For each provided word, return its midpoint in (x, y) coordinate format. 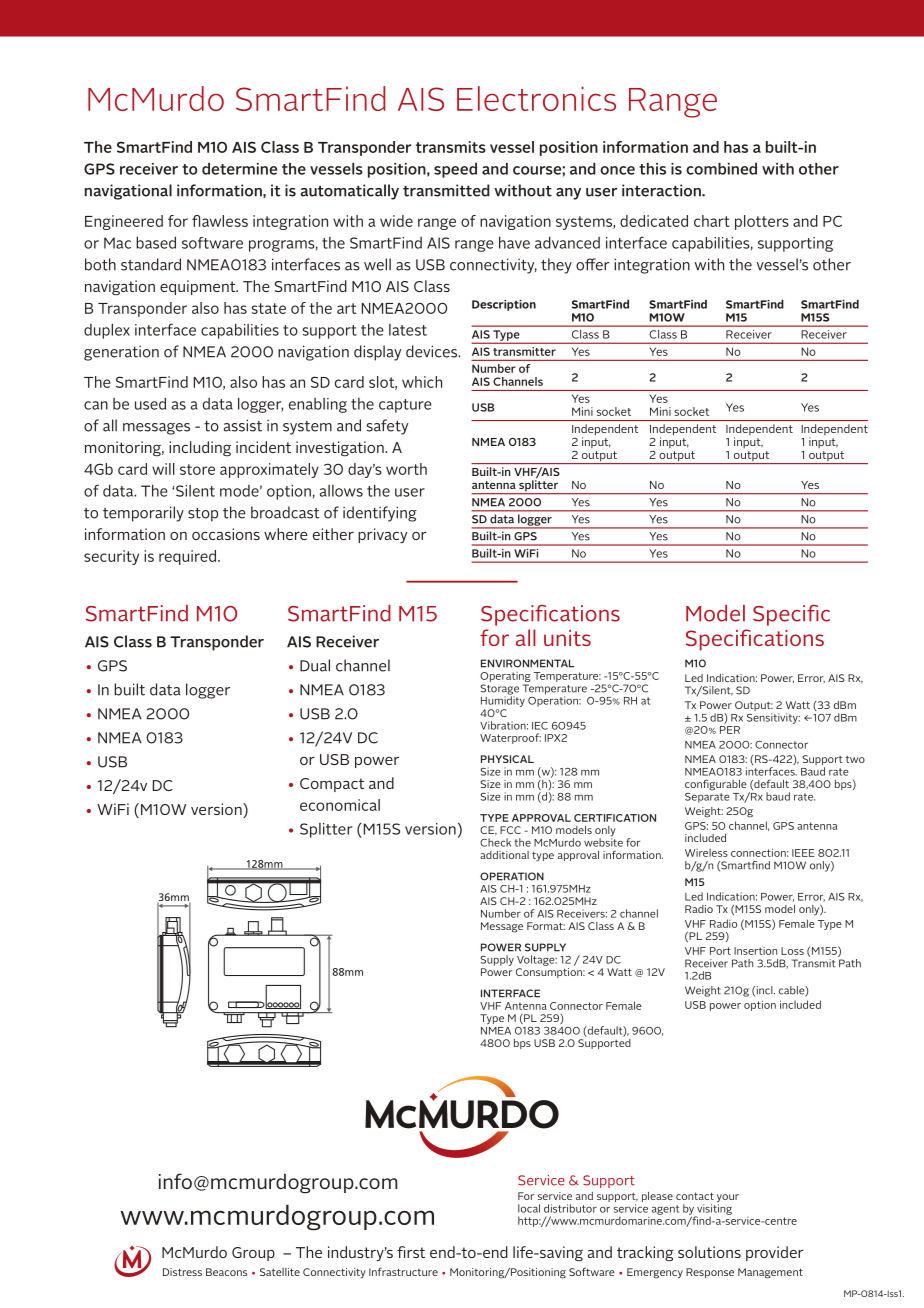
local (529, 1208)
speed (455, 170)
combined (721, 168)
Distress (182, 1272)
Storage (499, 690)
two (855, 759)
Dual (315, 665)
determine (239, 168)
